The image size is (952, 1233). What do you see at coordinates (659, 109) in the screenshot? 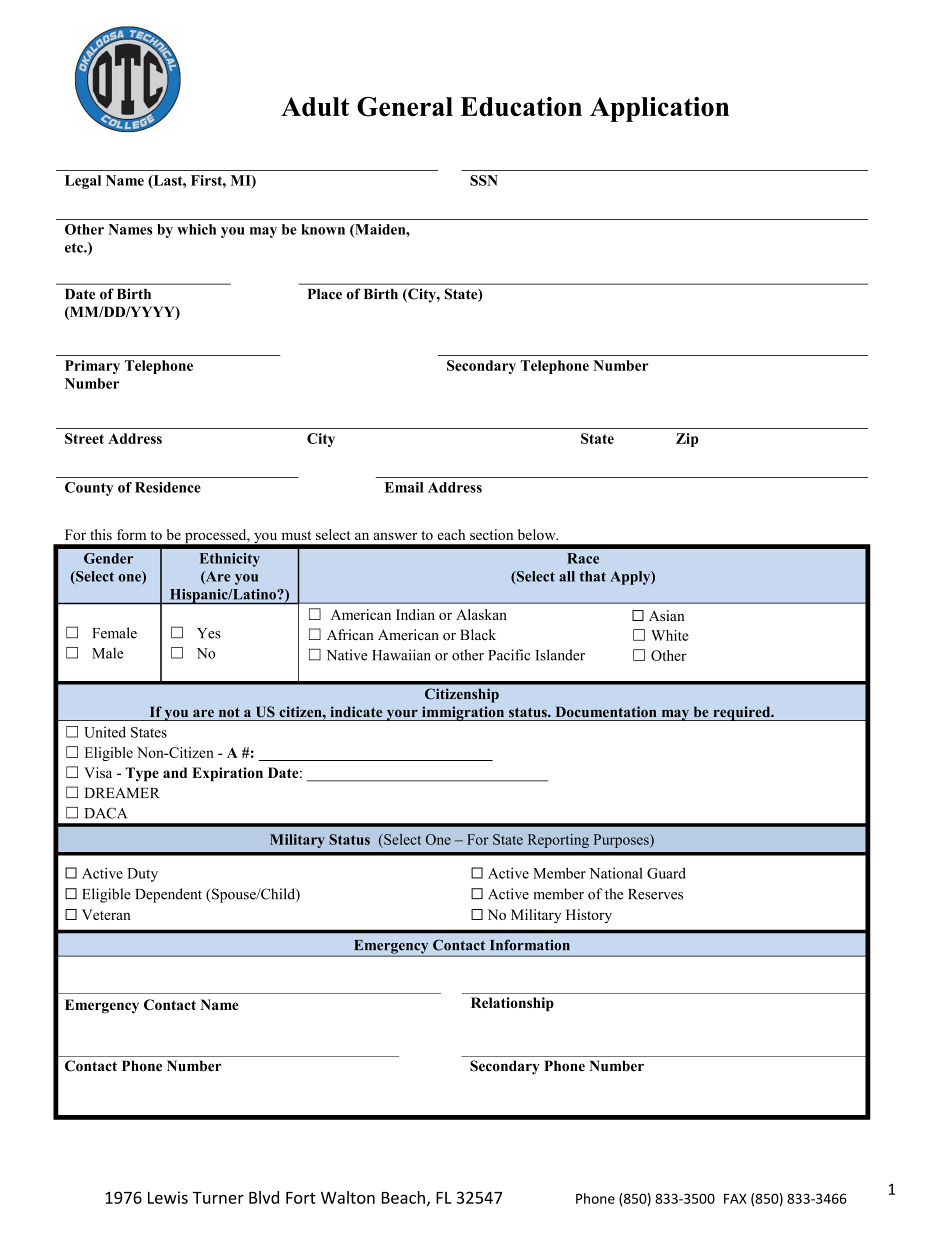
I see `Application` at bounding box center [659, 109].
